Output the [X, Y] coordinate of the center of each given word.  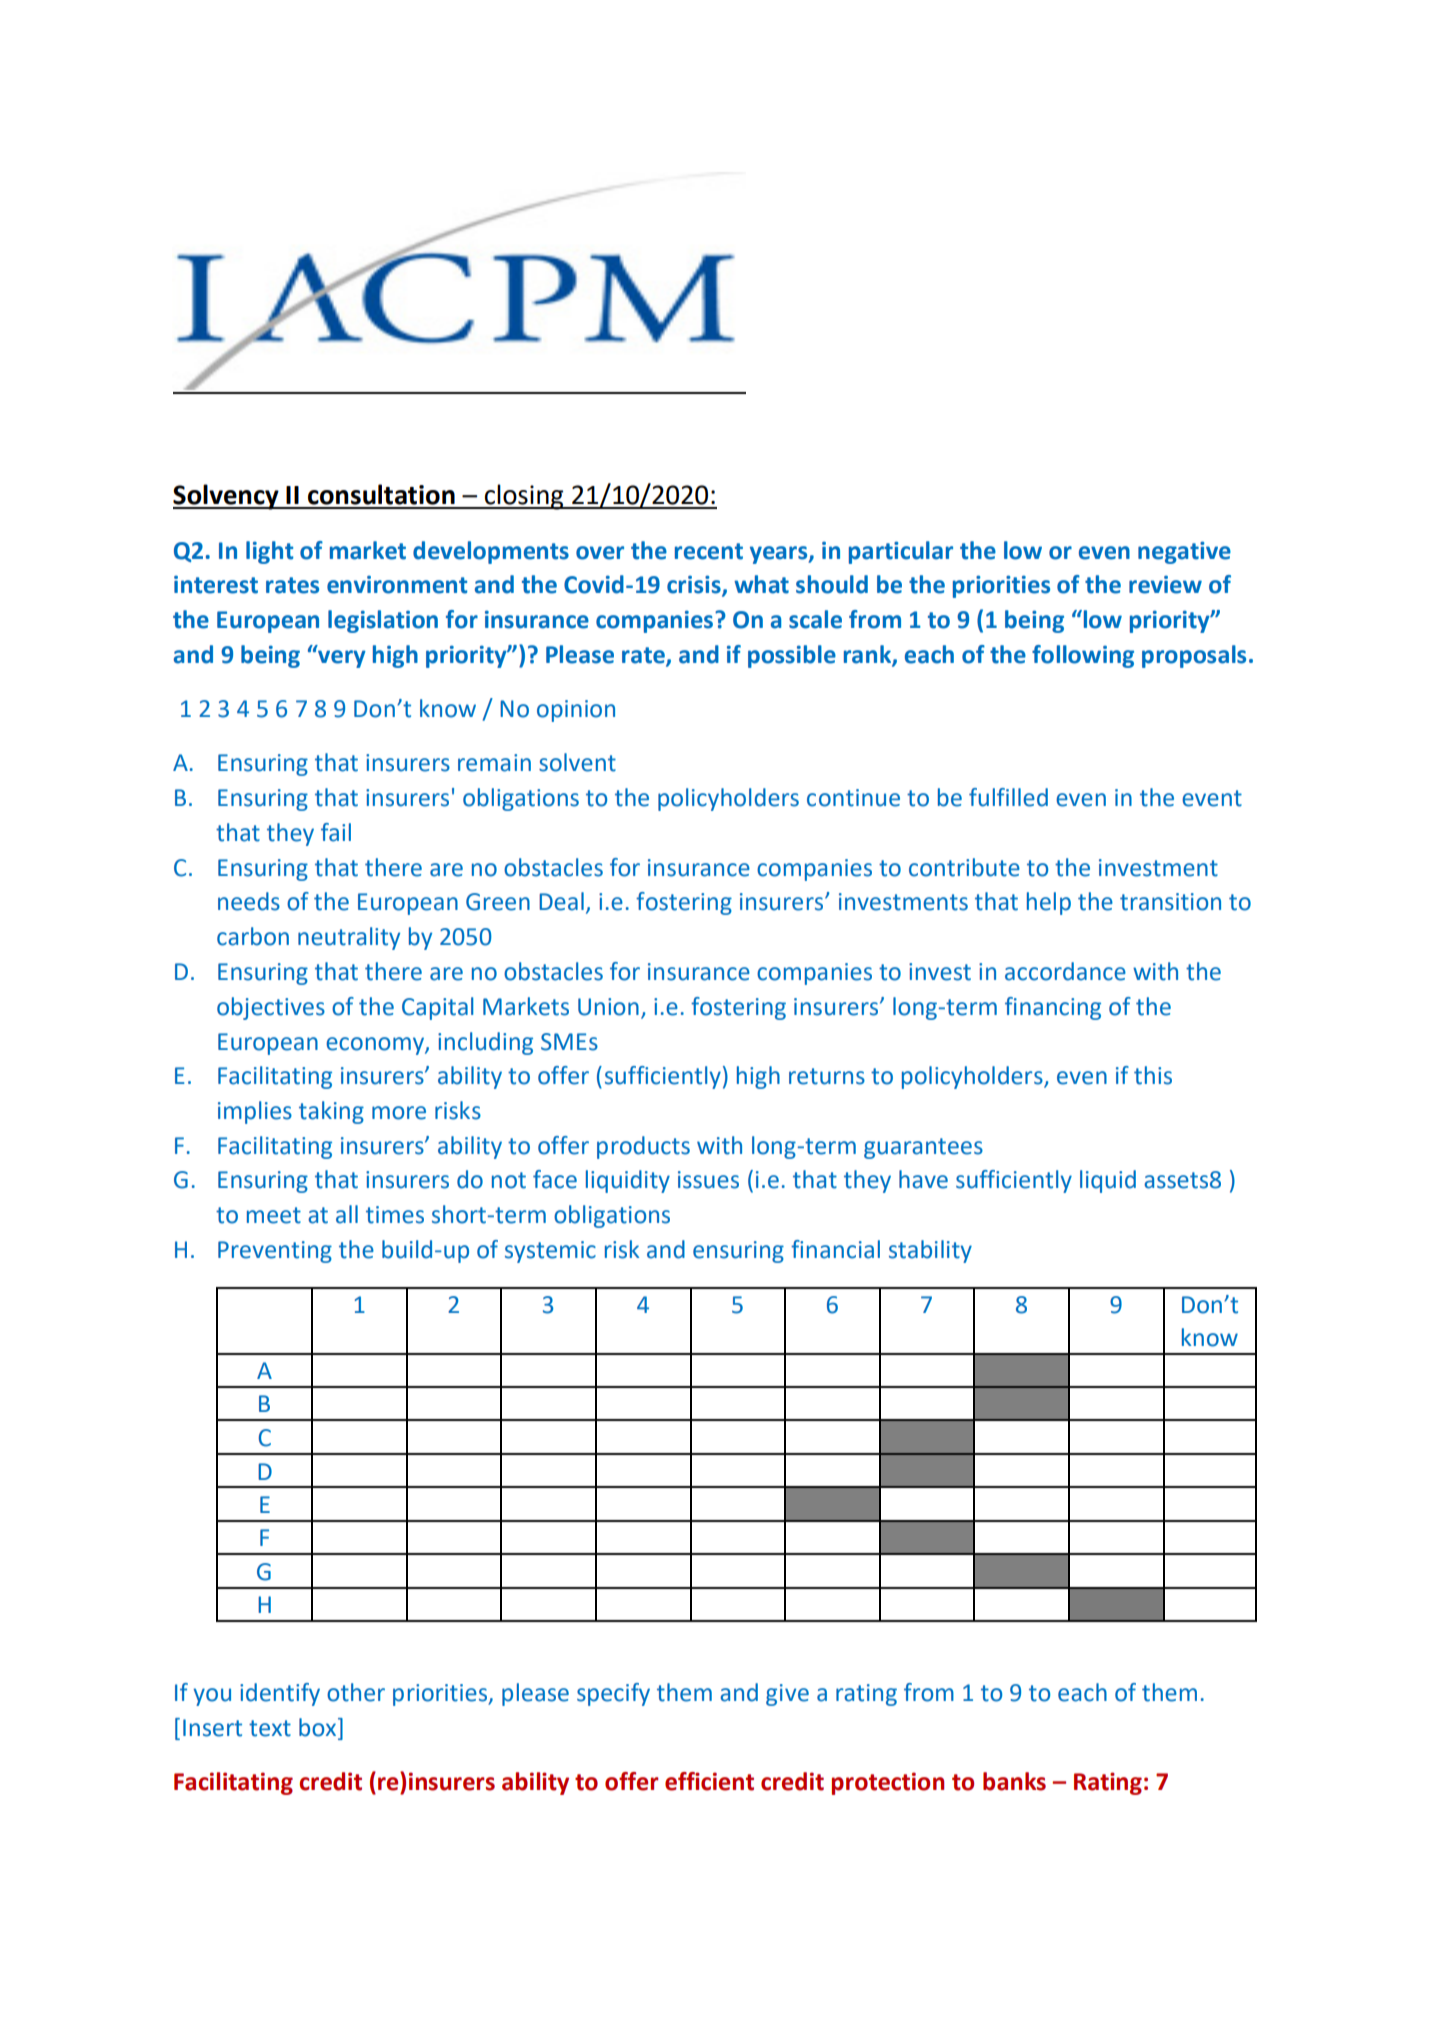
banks [1014, 1781]
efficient [709, 1781]
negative [1184, 552]
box [319, 1727]
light [269, 552]
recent [709, 551]
